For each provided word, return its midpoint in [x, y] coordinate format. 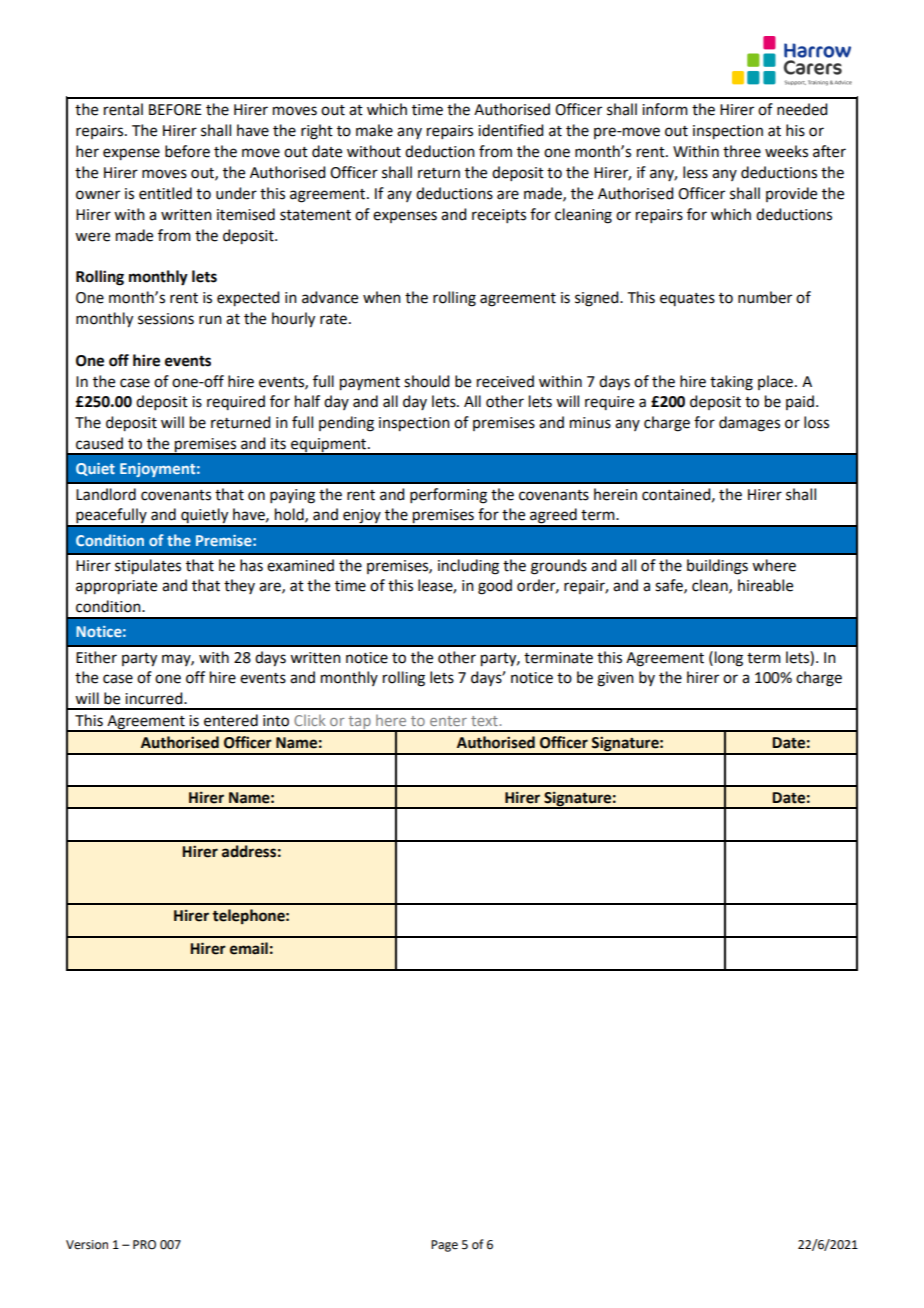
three [742, 151]
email [249, 948]
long [729, 659]
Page [444, 1246]
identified [510, 130]
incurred [155, 698]
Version [87, 1245]
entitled [165, 193]
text [484, 721]
